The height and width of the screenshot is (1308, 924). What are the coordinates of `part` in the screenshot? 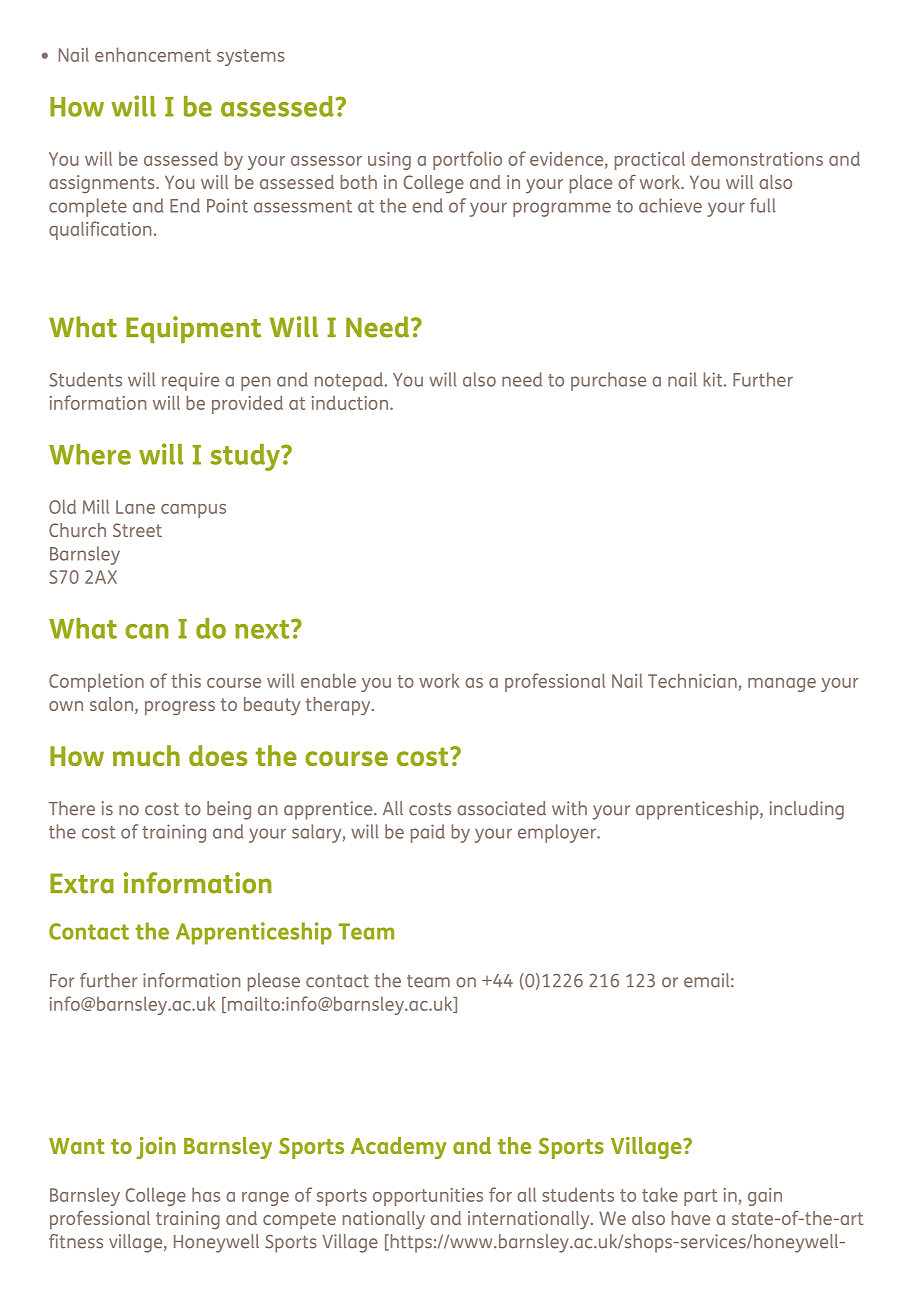 It's located at (700, 1197).
